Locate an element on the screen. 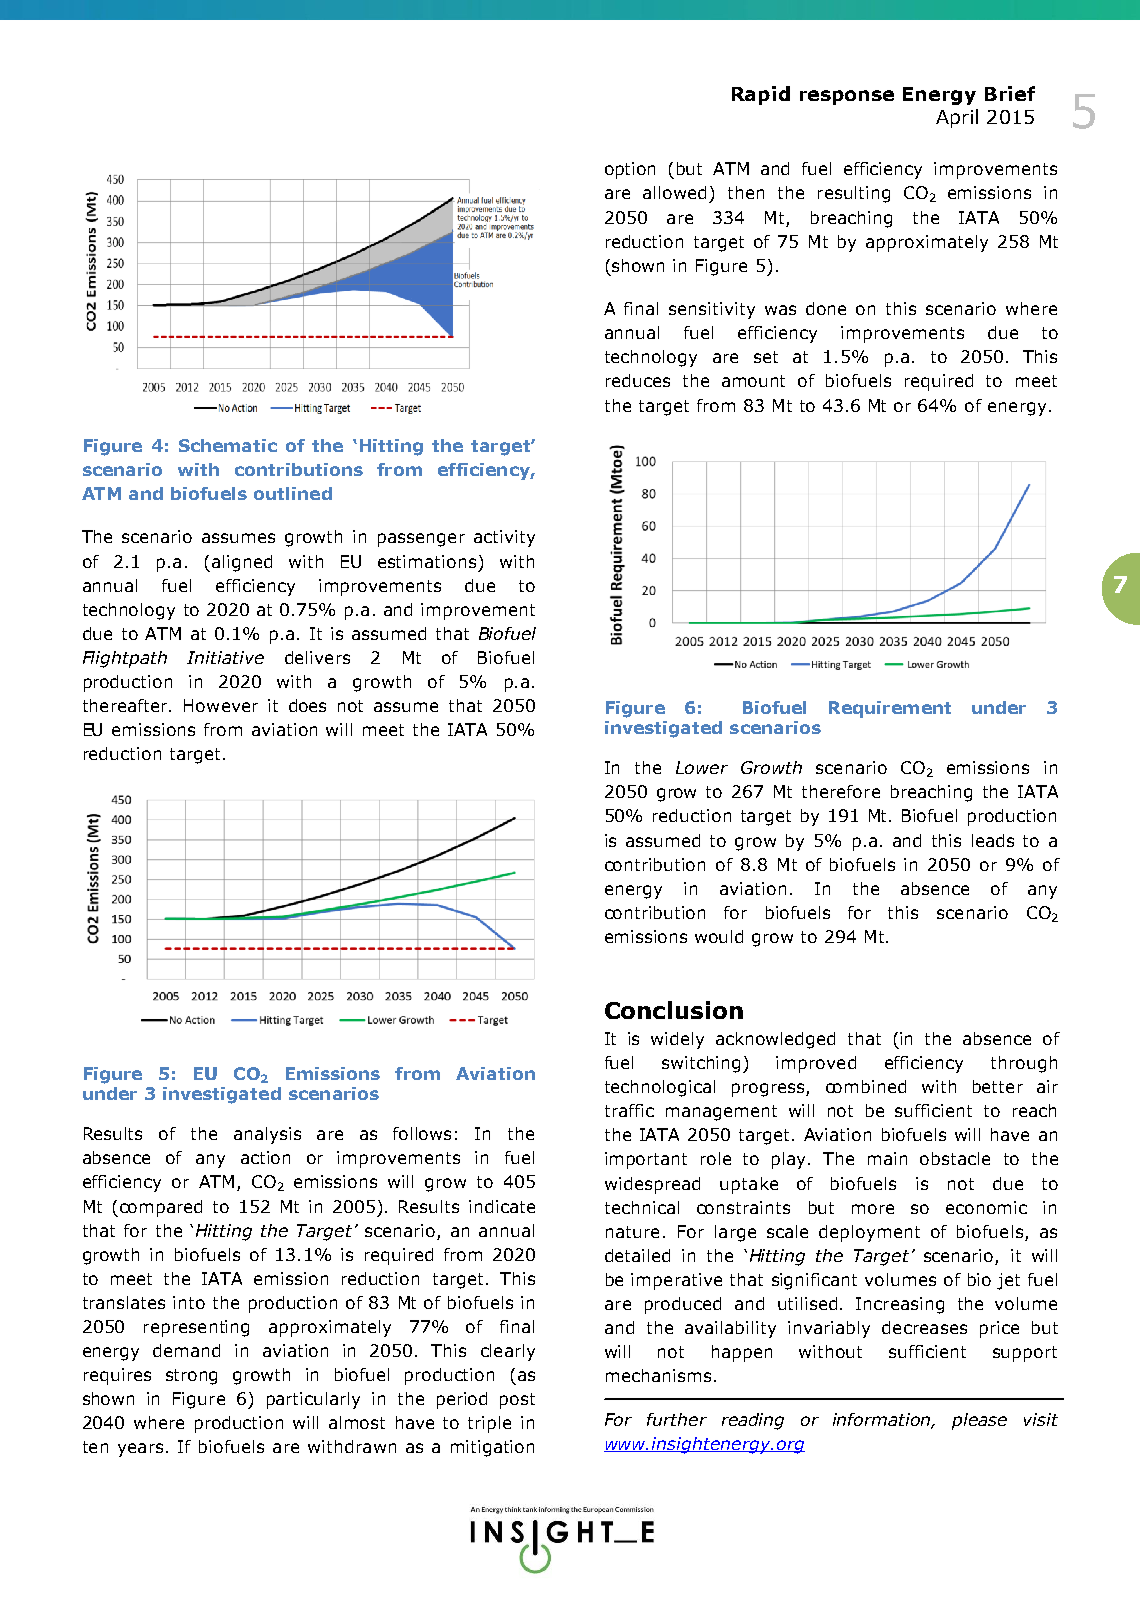 The height and width of the screenshot is (1612, 1140). aligned is located at coordinates (242, 563).
